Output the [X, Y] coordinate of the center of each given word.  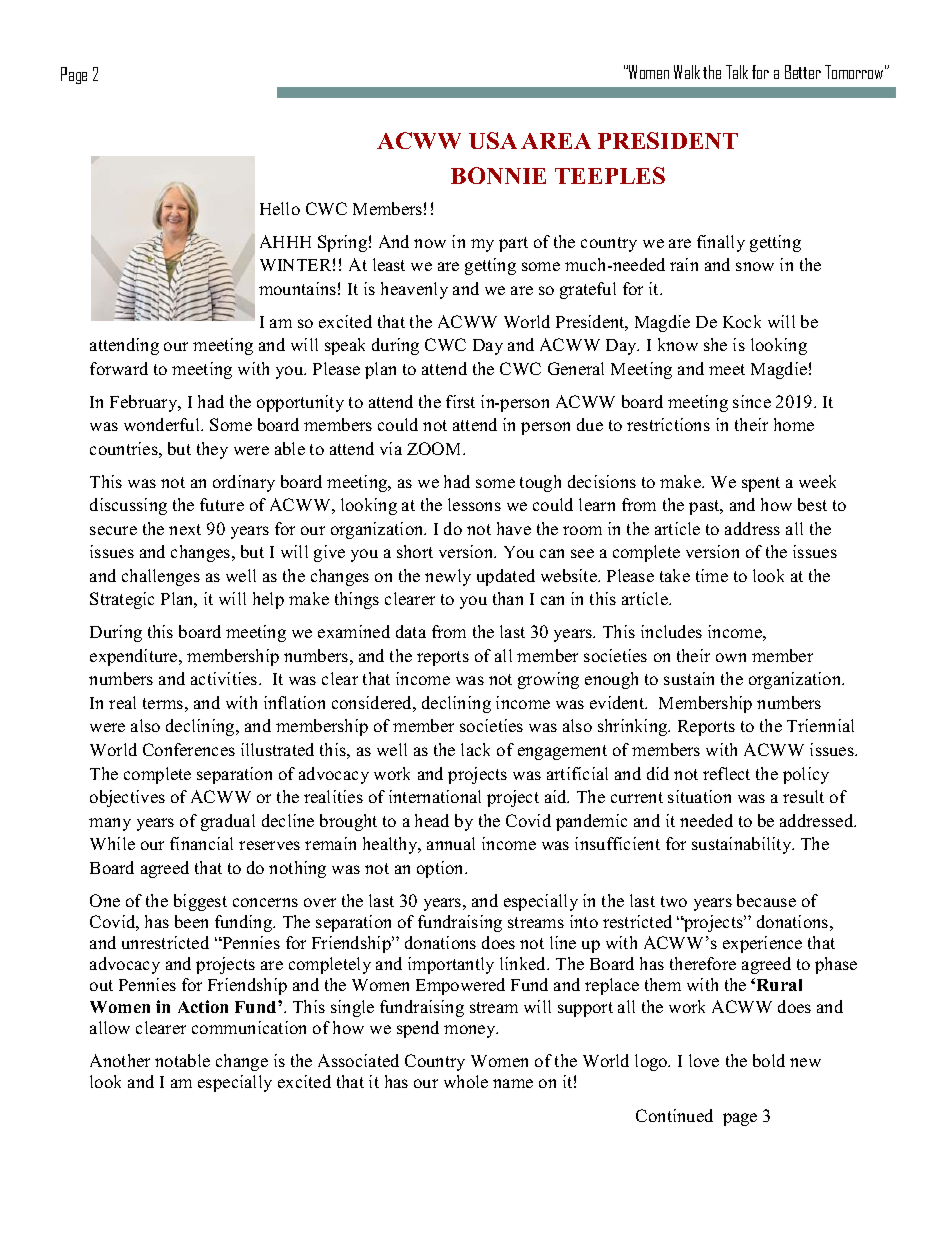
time [712, 575]
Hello [280, 208]
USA [493, 140]
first [460, 401]
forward [119, 368]
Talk [737, 72]
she [715, 344]
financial [201, 843]
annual [451, 843]
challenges [161, 577]
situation [699, 796]
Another [120, 1060]
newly [448, 577]
